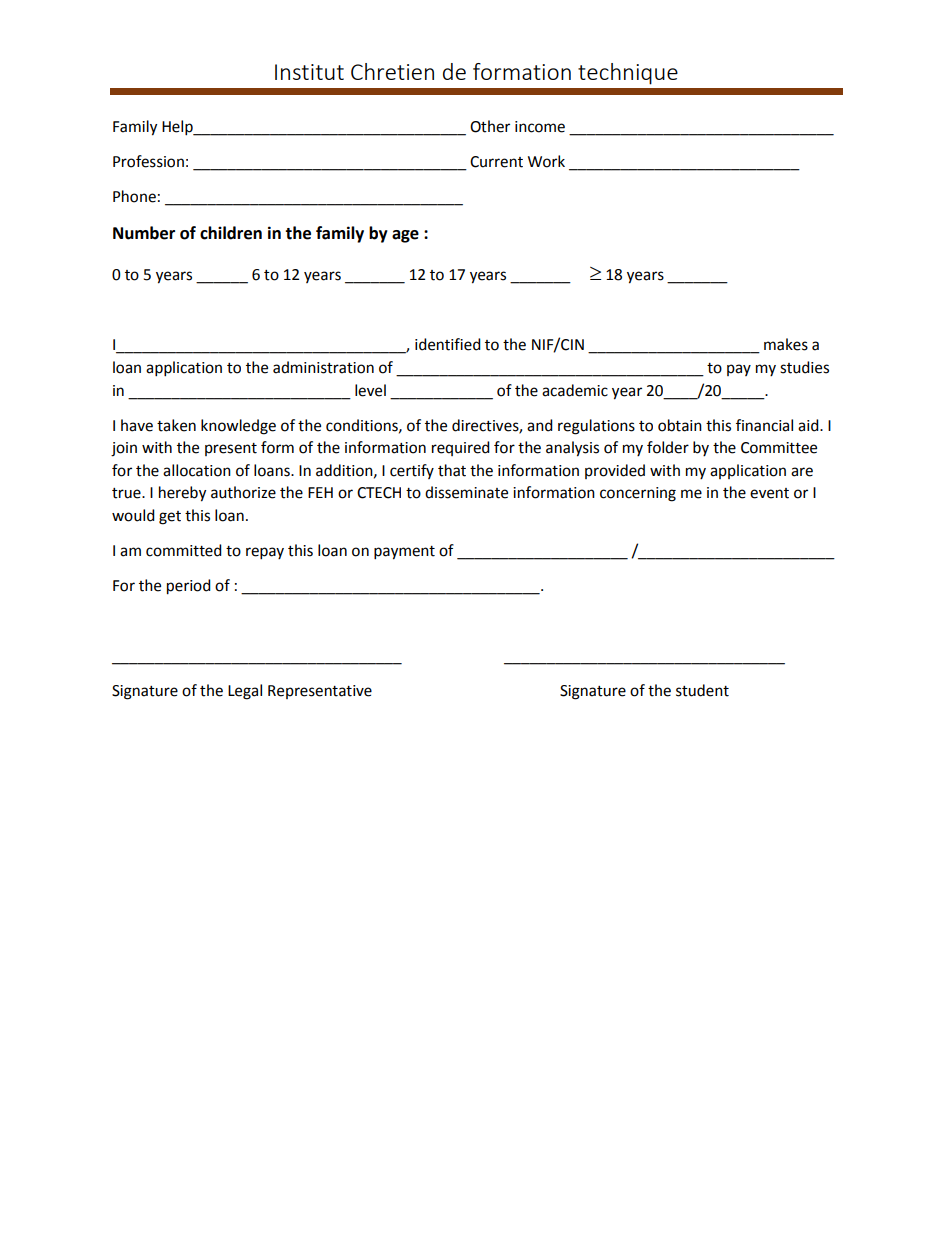  Describe the element at coordinates (628, 74) in the screenshot. I see `technique` at that location.
